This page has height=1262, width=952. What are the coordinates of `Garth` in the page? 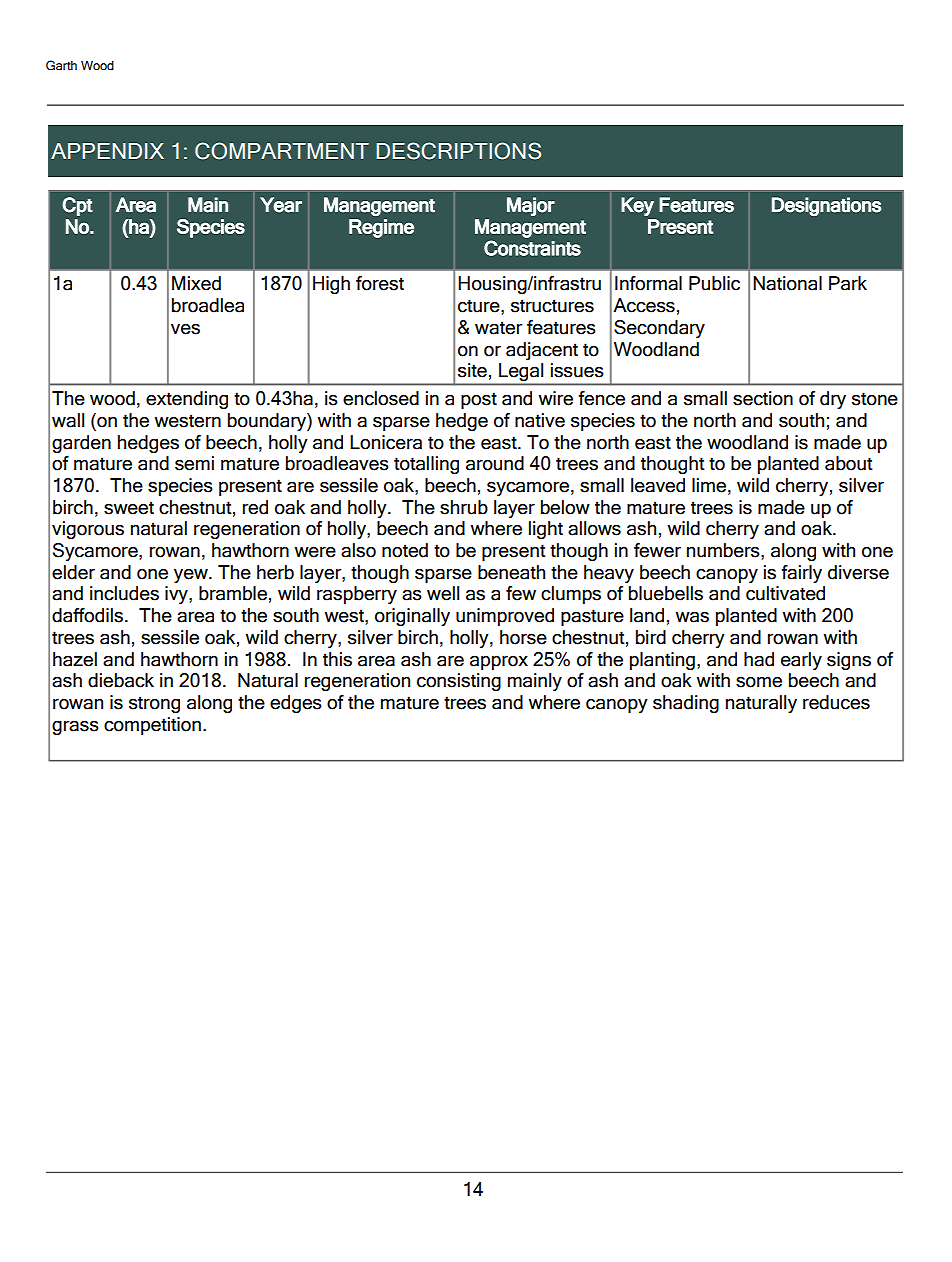 It's located at (61, 65).
